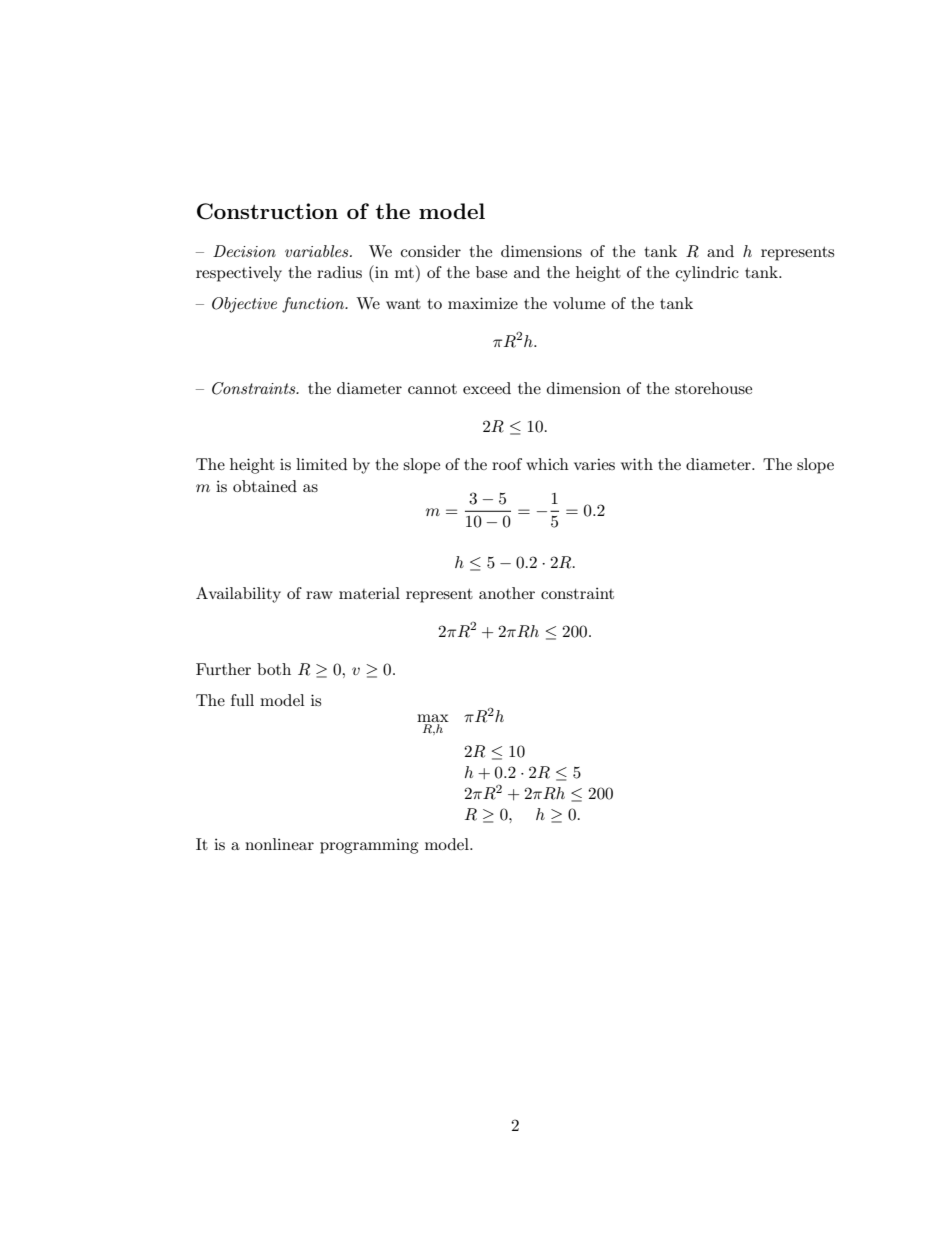 The image size is (952, 1233). Describe the element at coordinates (507, 593) in the screenshot. I see `another` at that location.
